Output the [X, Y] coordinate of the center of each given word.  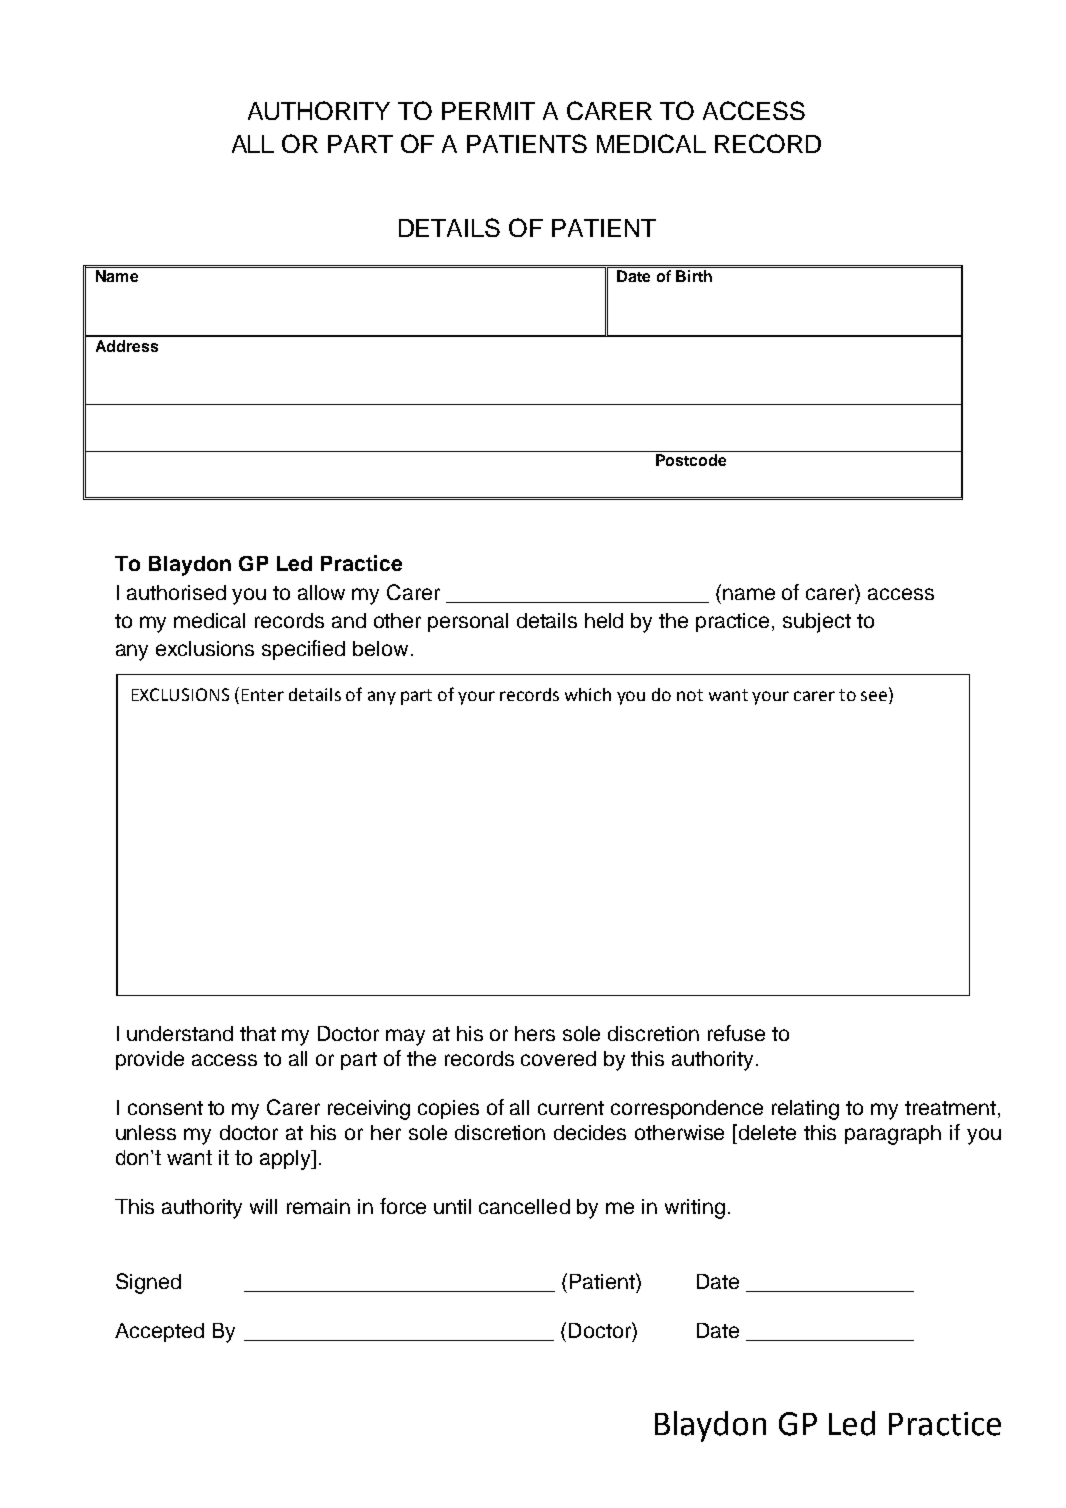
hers [535, 1033]
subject [817, 623]
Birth [694, 276]
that [258, 1033]
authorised [176, 592]
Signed [148, 1283]
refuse [736, 1033]
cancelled [524, 1206]
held [604, 620]
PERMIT [488, 111]
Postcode [691, 460]
